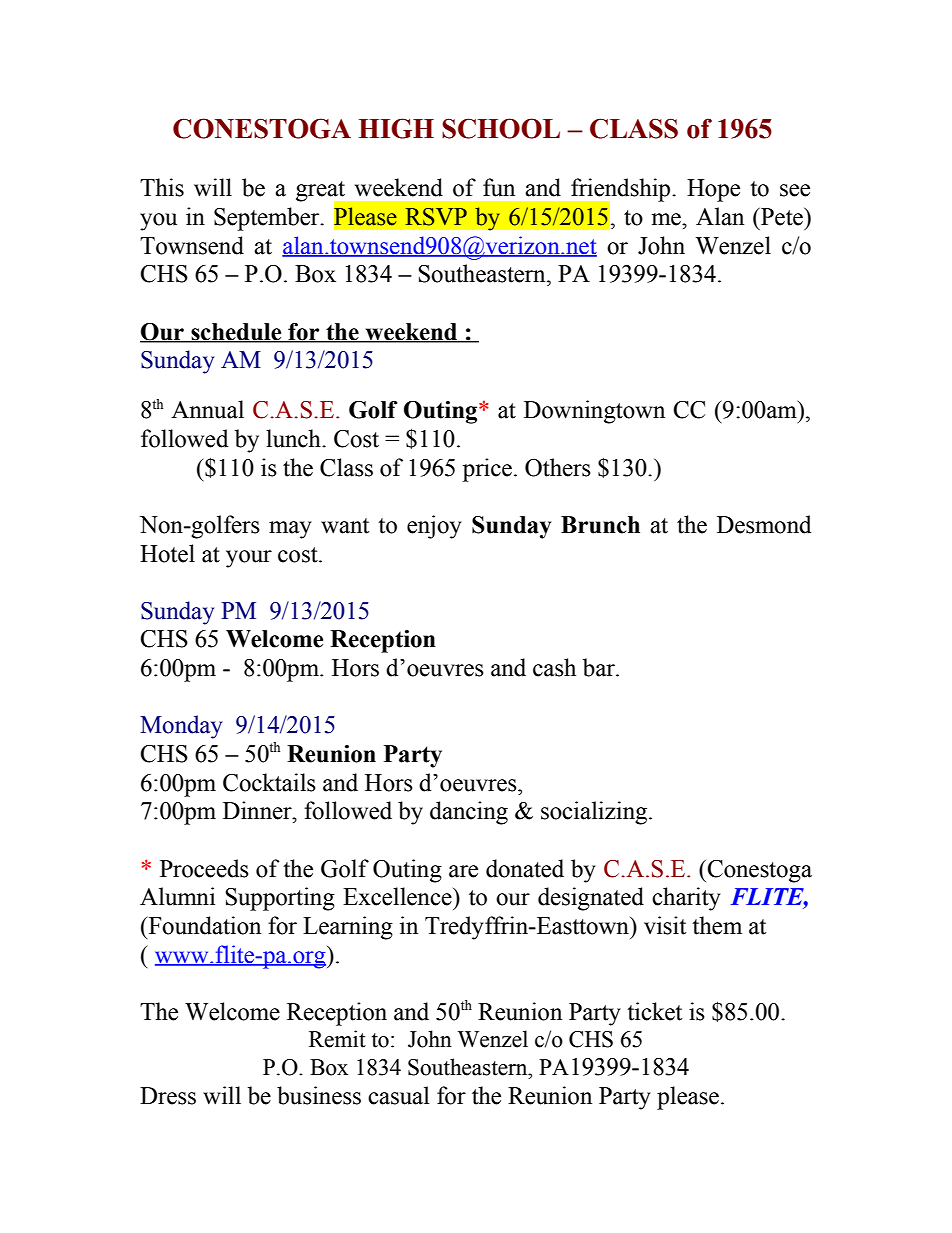  What do you see at coordinates (554, 667) in the screenshot?
I see `cash` at bounding box center [554, 667].
